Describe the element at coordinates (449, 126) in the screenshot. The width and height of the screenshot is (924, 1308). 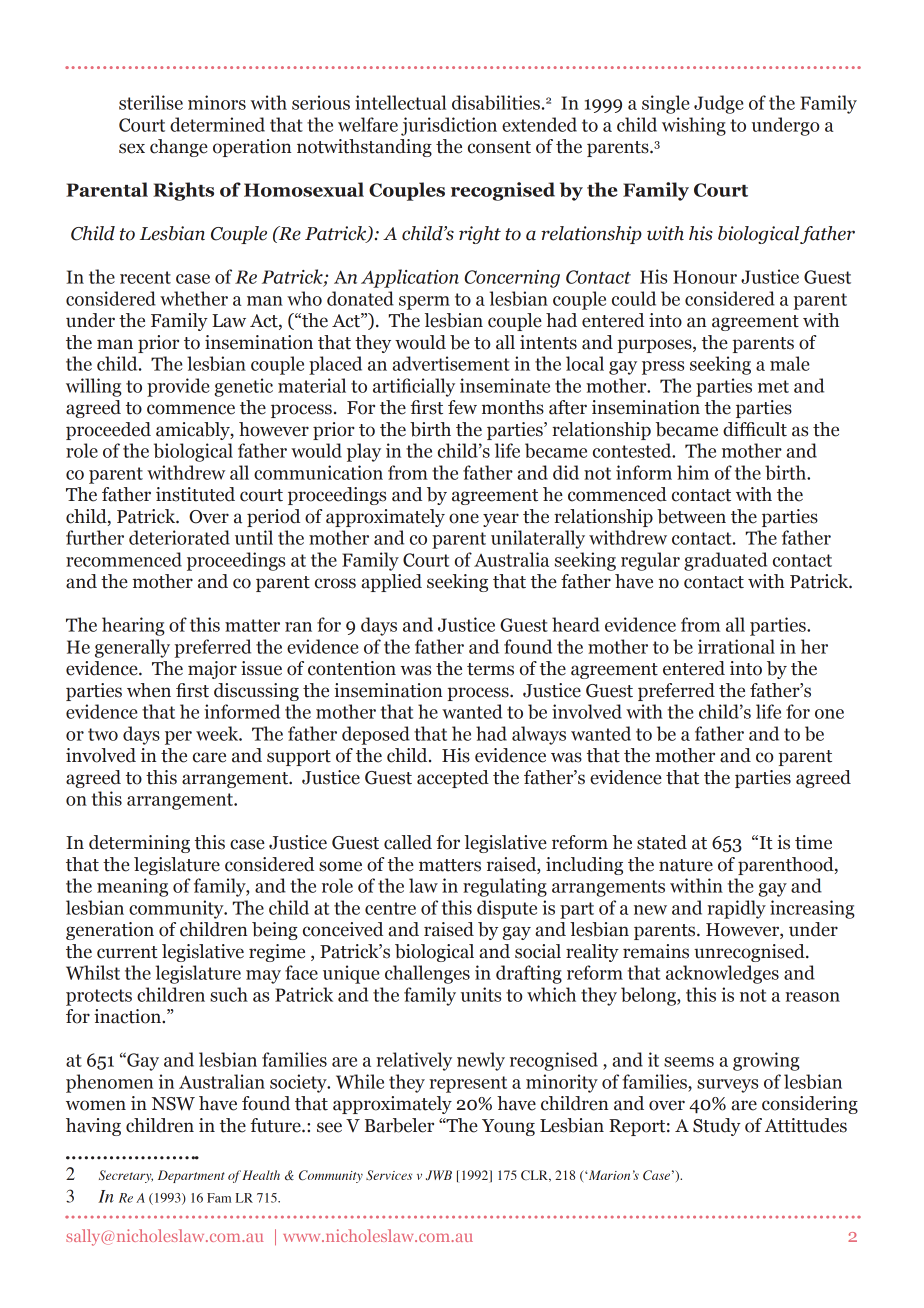
I see `jurisdiction` at that location.
